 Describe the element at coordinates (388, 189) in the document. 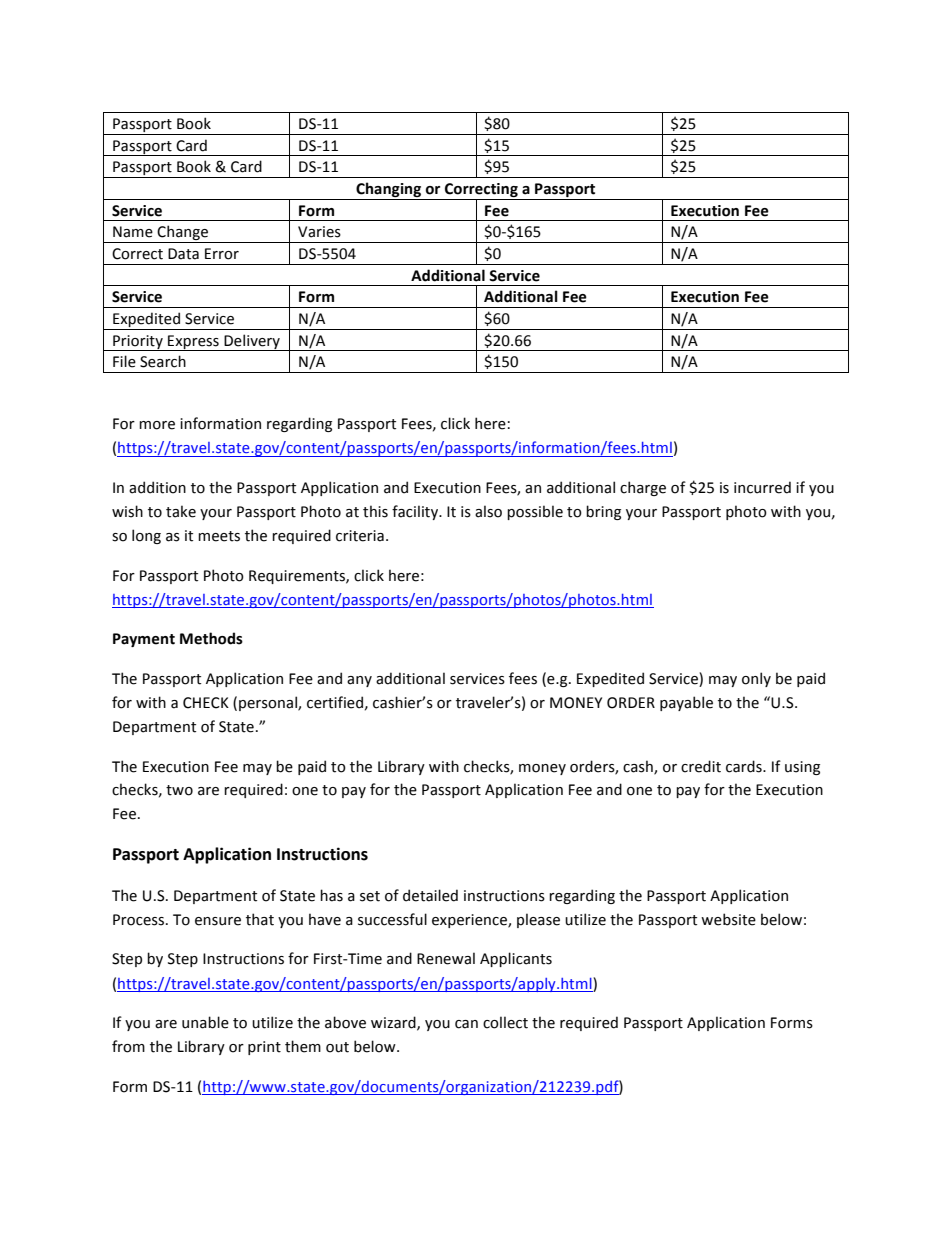

I see `Changing` at that location.
